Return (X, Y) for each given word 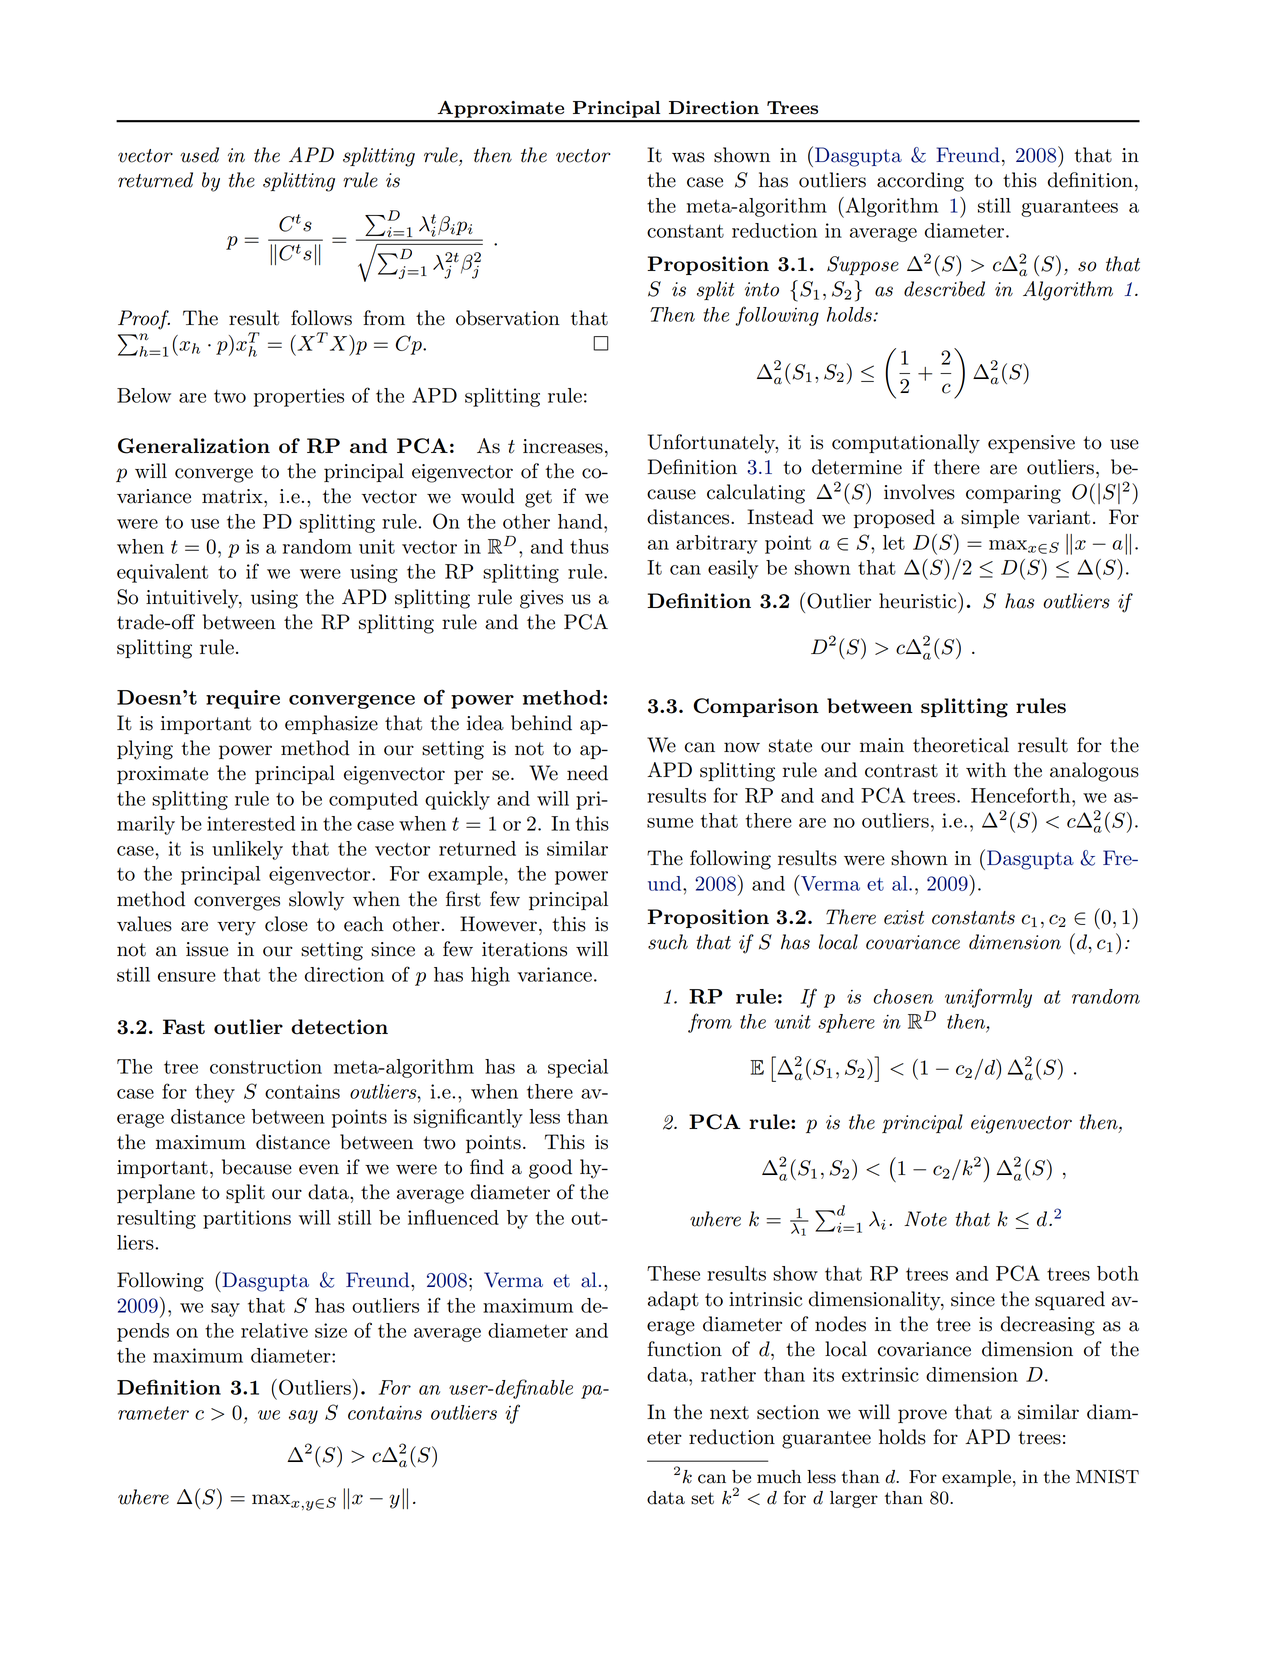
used (199, 155)
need (587, 773)
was (688, 157)
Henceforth (1022, 795)
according (920, 182)
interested (251, 823)
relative (274, 1330)
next (729, 1413)
